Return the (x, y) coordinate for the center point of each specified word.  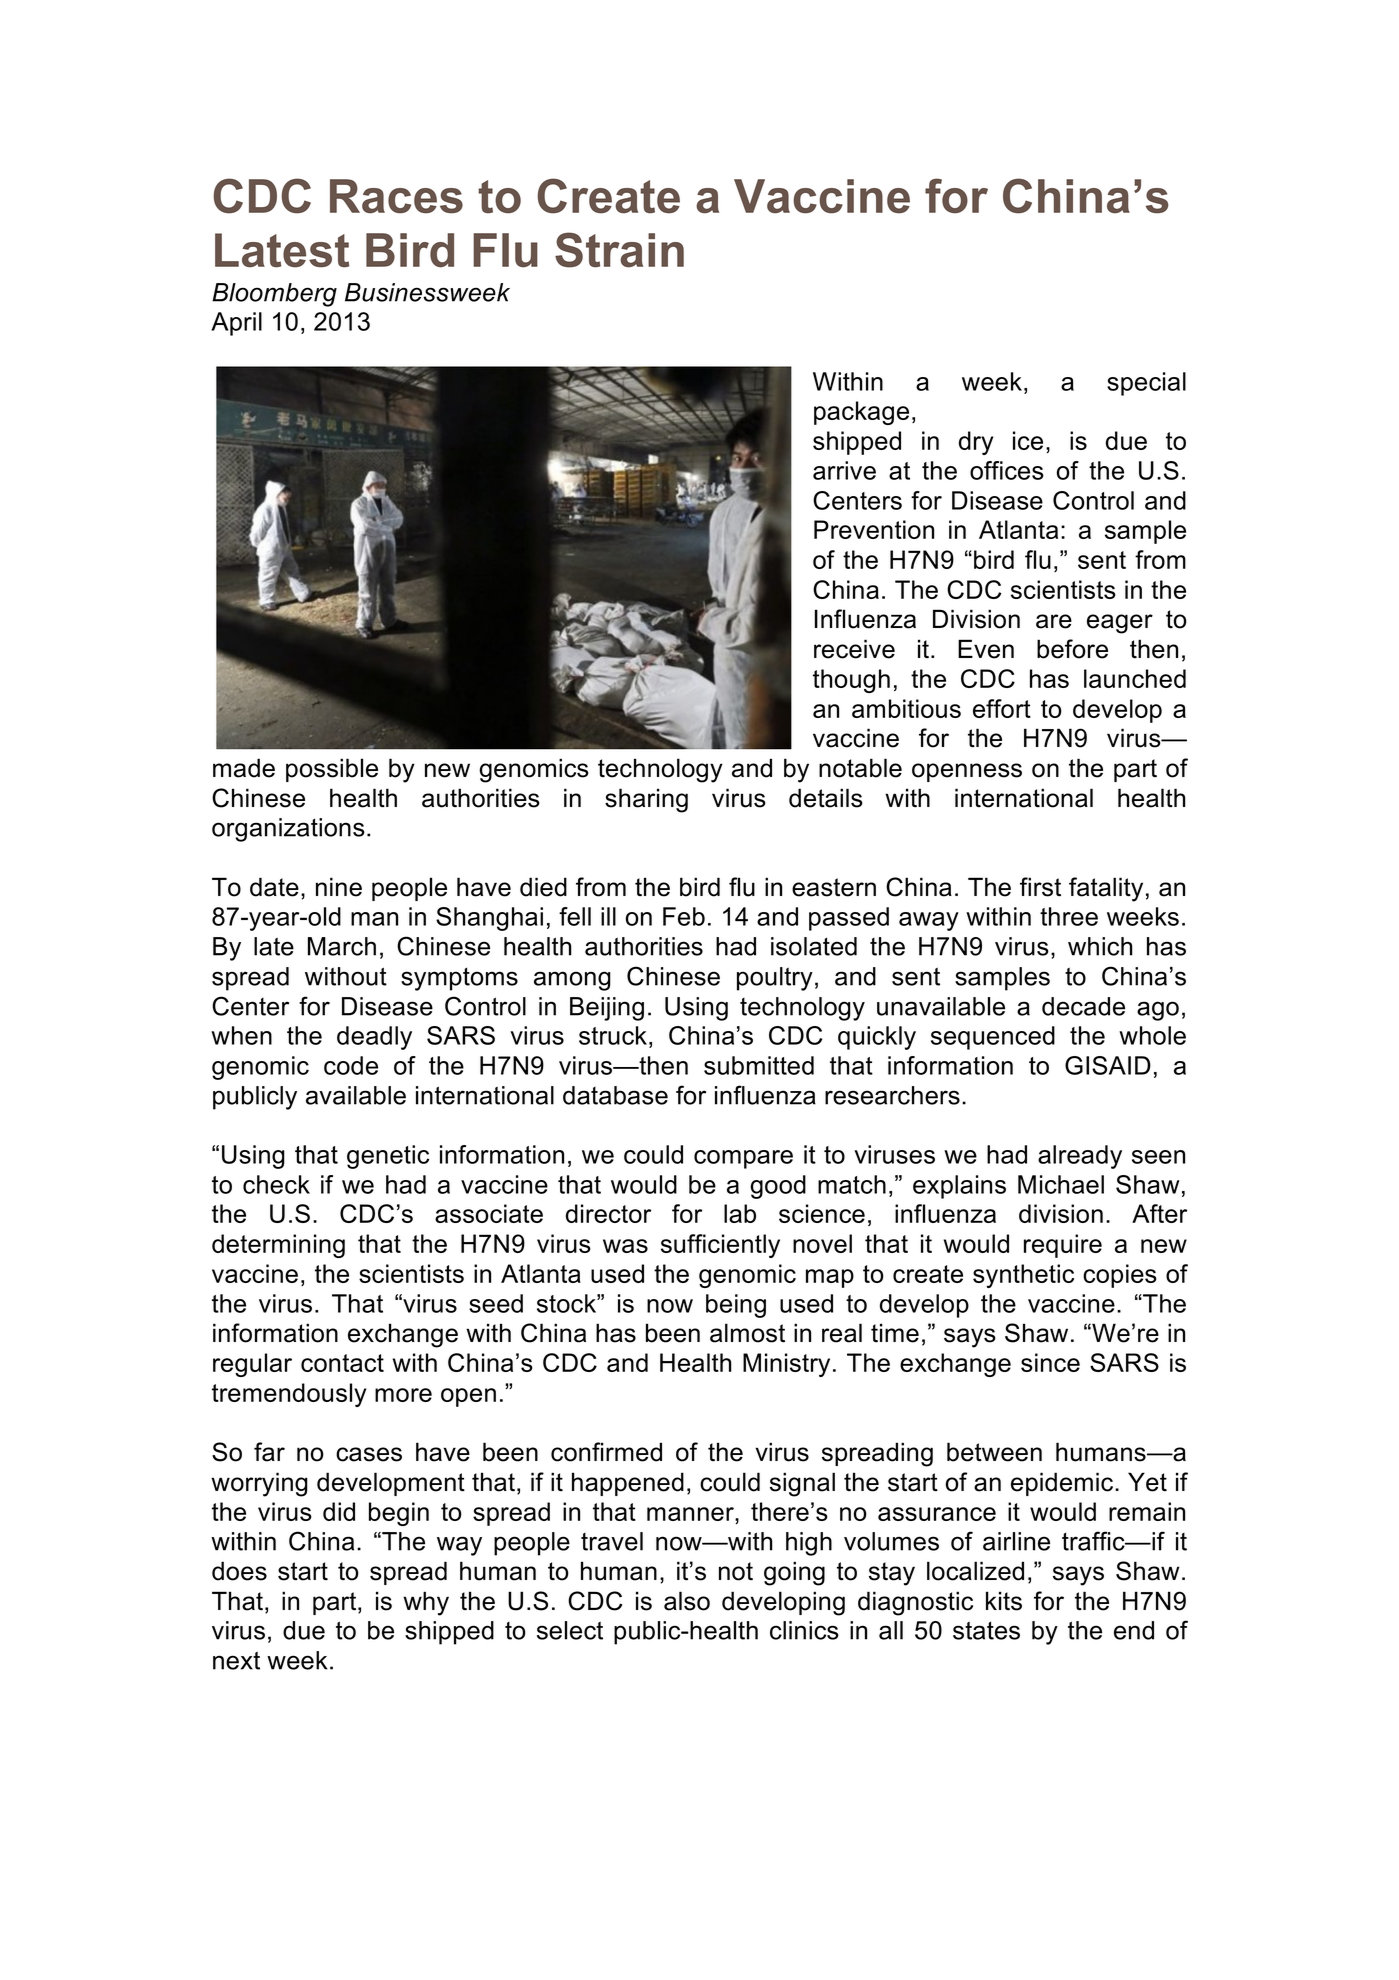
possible (332, 770)
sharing (646, 800)
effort (1002, 708)
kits (1004, 1601)
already (1080, 1157)
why (426, 1603)
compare (743, 1159)
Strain (619, 250)
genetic (388, 1157)
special (1146, 384)
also (687, 1601)
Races (396, 196)
